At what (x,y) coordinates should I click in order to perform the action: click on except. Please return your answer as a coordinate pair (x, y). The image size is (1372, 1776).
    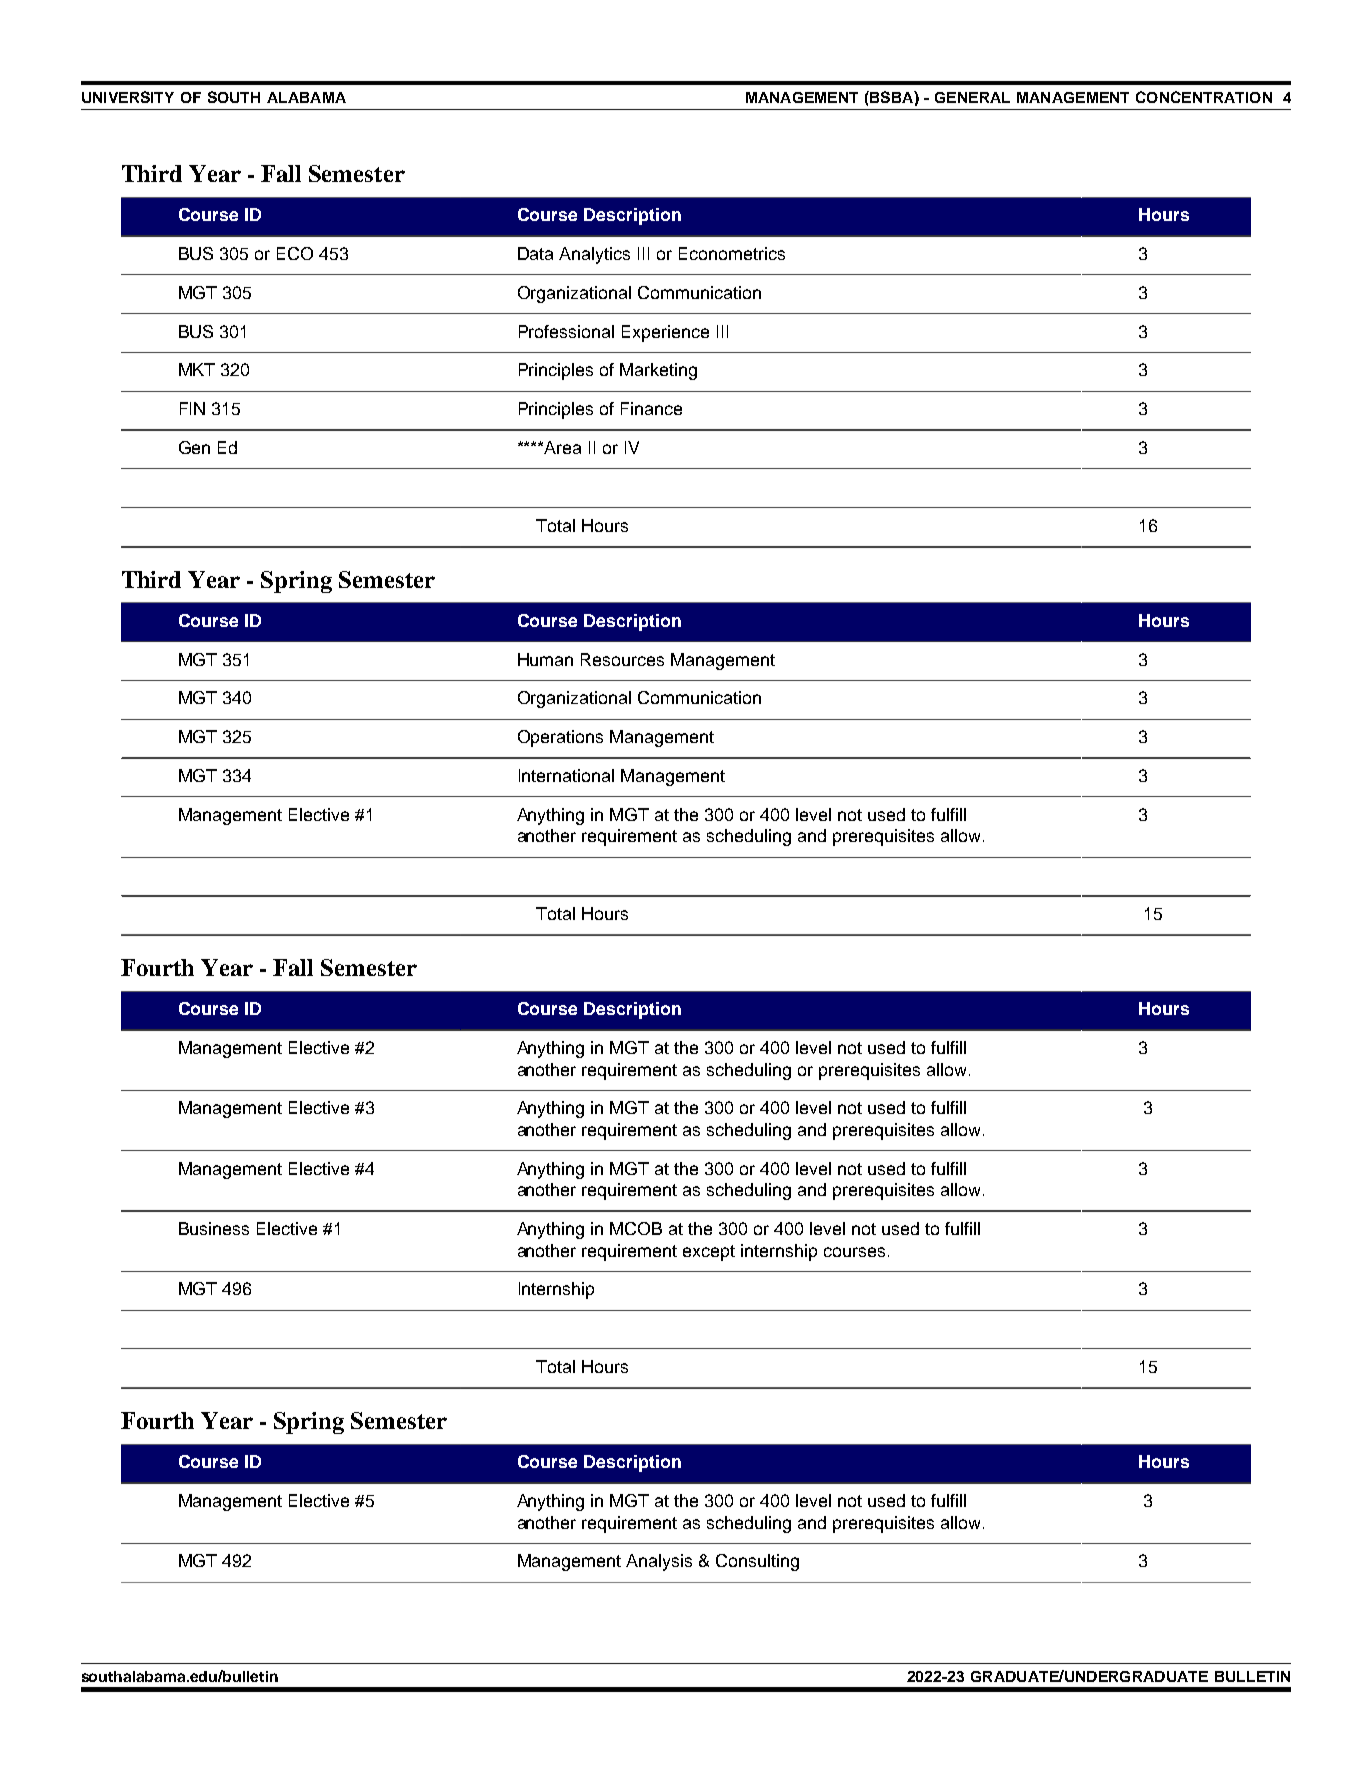
    Looking at the image, I should click on (709, 1253).
